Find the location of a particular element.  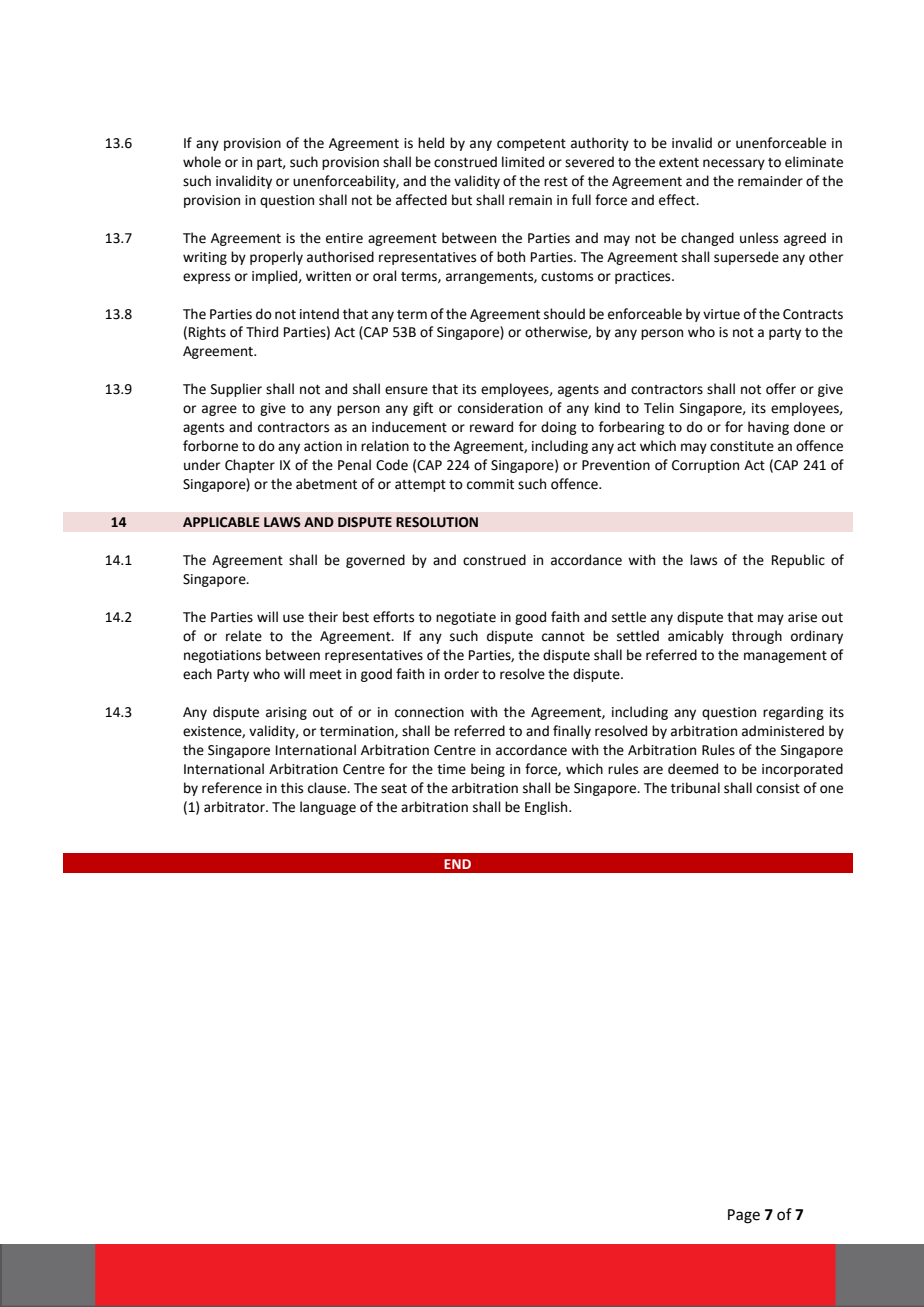

arbitrator is located at coordinates (235, 807).
